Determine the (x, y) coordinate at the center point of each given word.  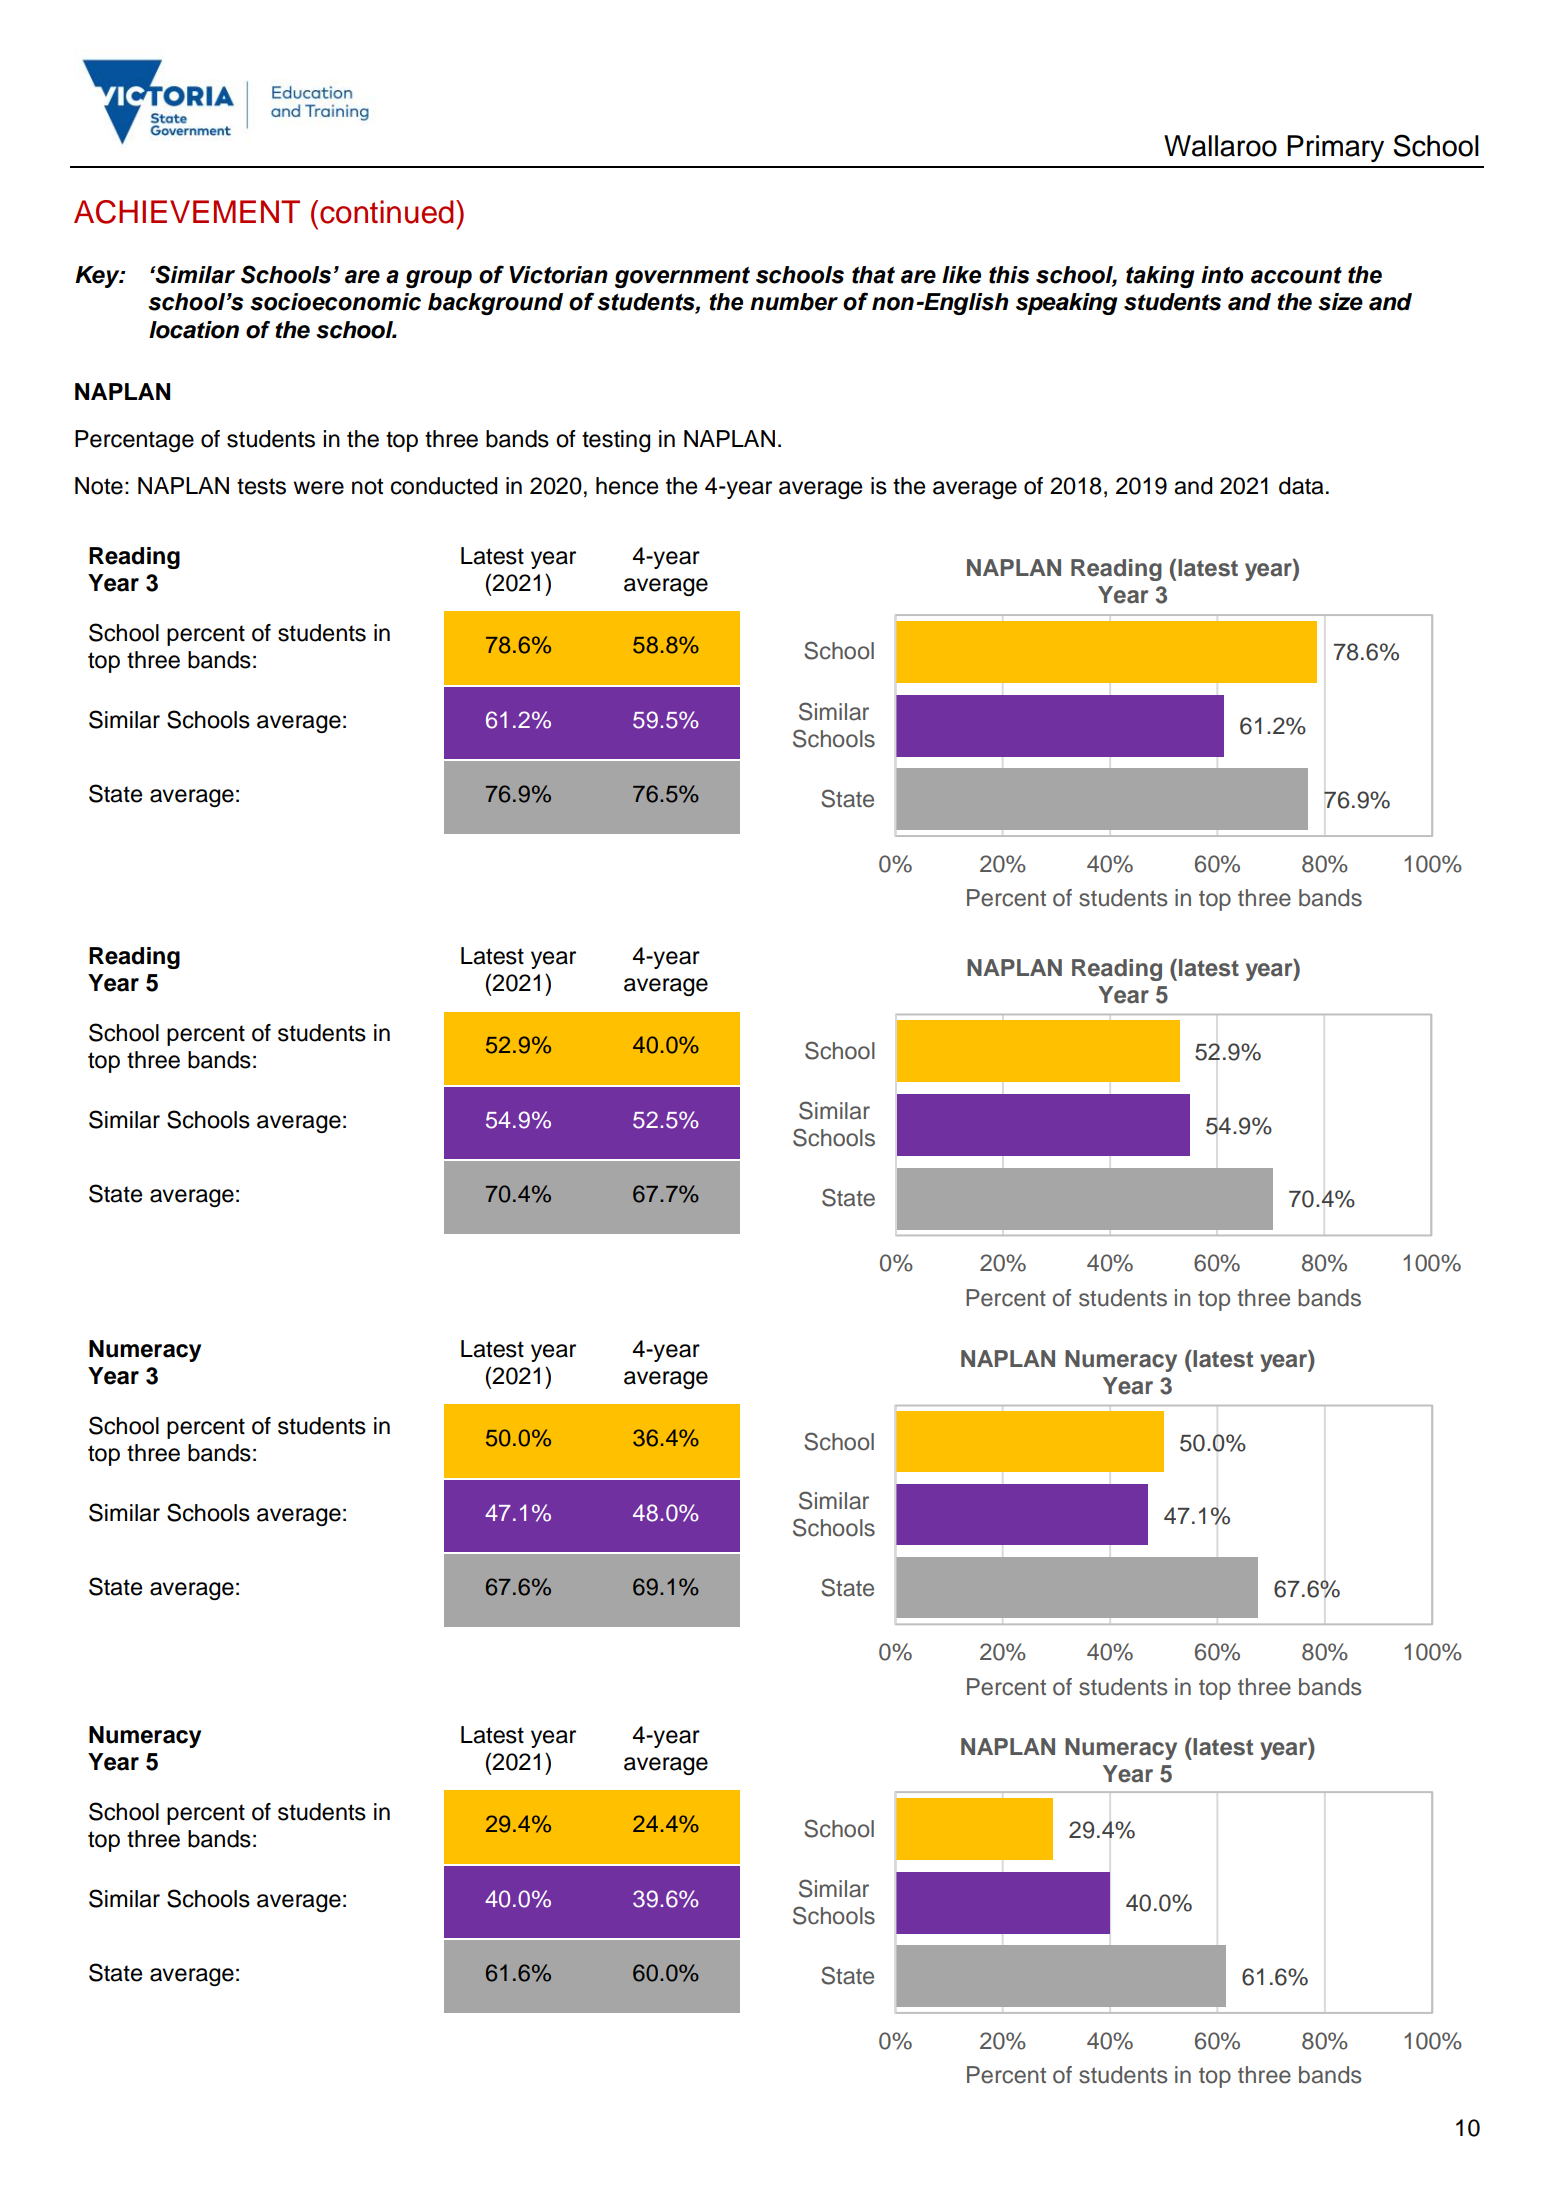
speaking (1067, 304)
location (194, 330)
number (794, 302)
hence (627, 486)
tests (261, 486)
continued (386, 212)
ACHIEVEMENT (187, 212)
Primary (1335, 148)
